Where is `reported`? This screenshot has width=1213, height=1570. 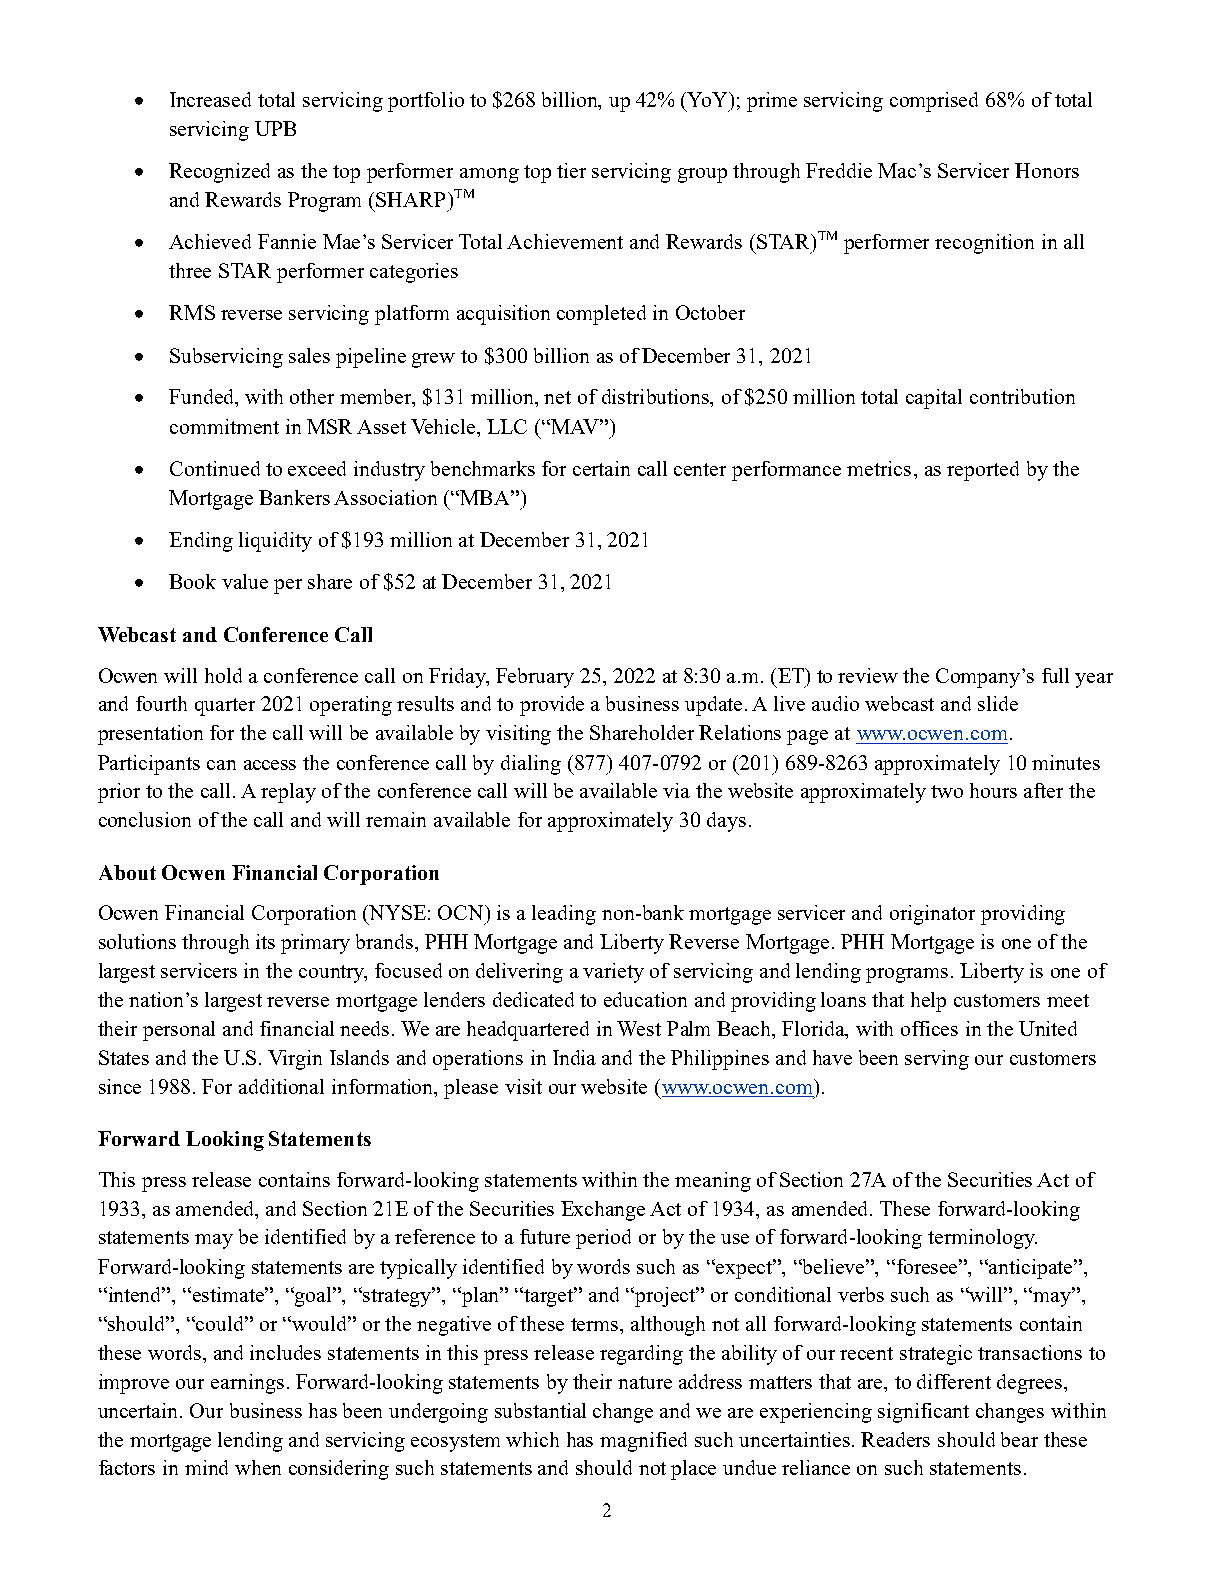 reported is located at coordinates (983, 471).
